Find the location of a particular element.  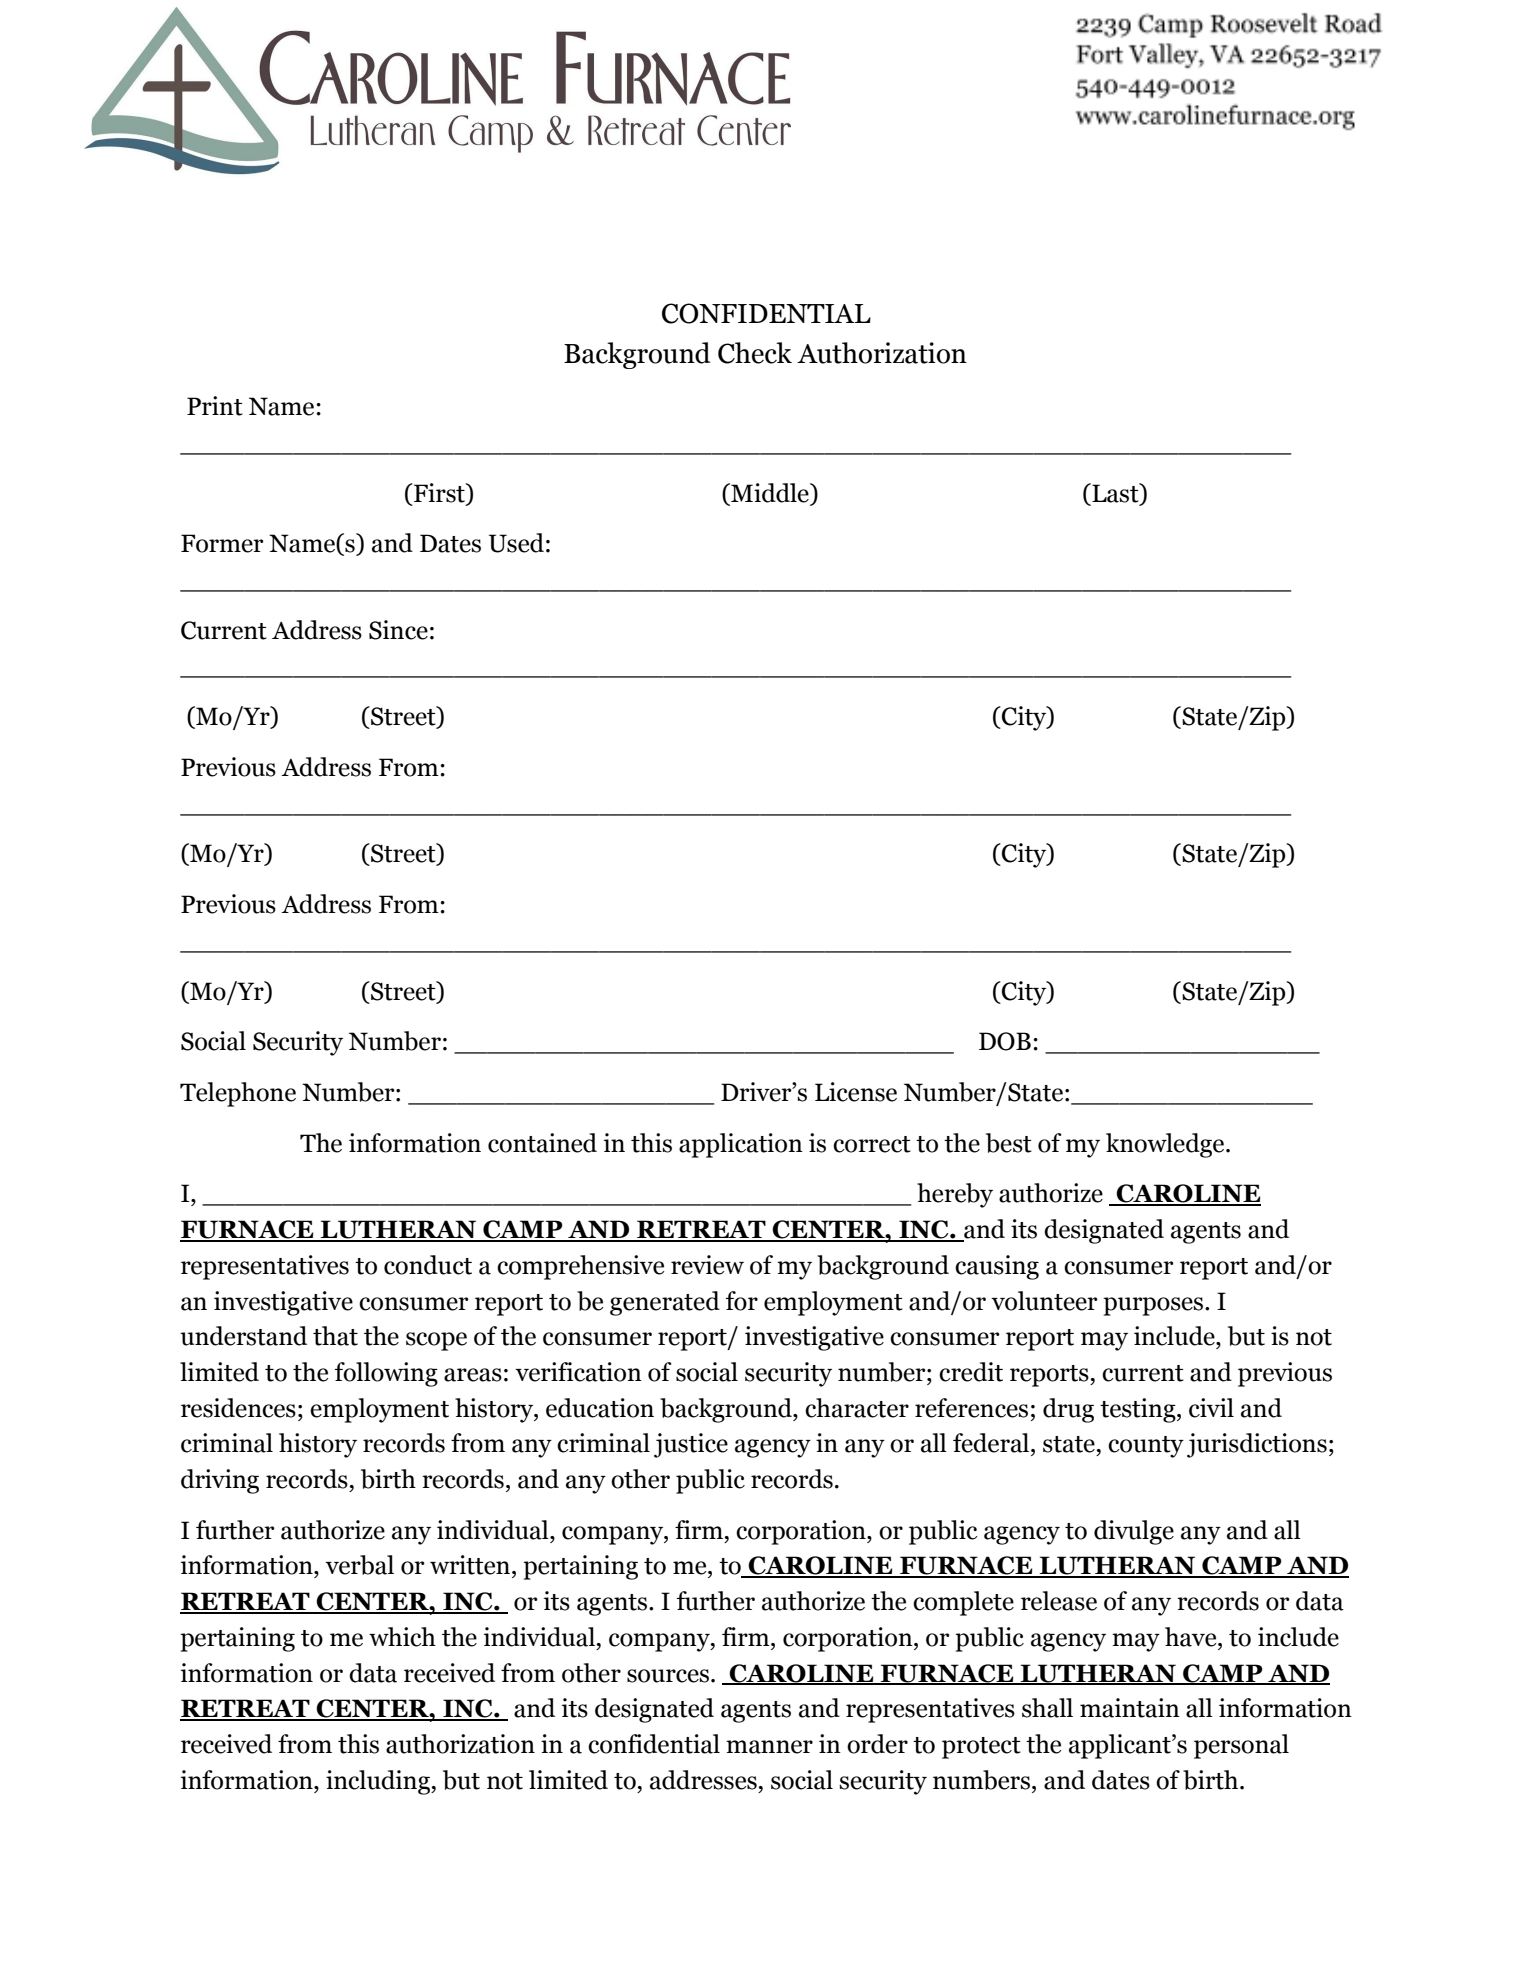

Print is located at coordinates (215, 406).
